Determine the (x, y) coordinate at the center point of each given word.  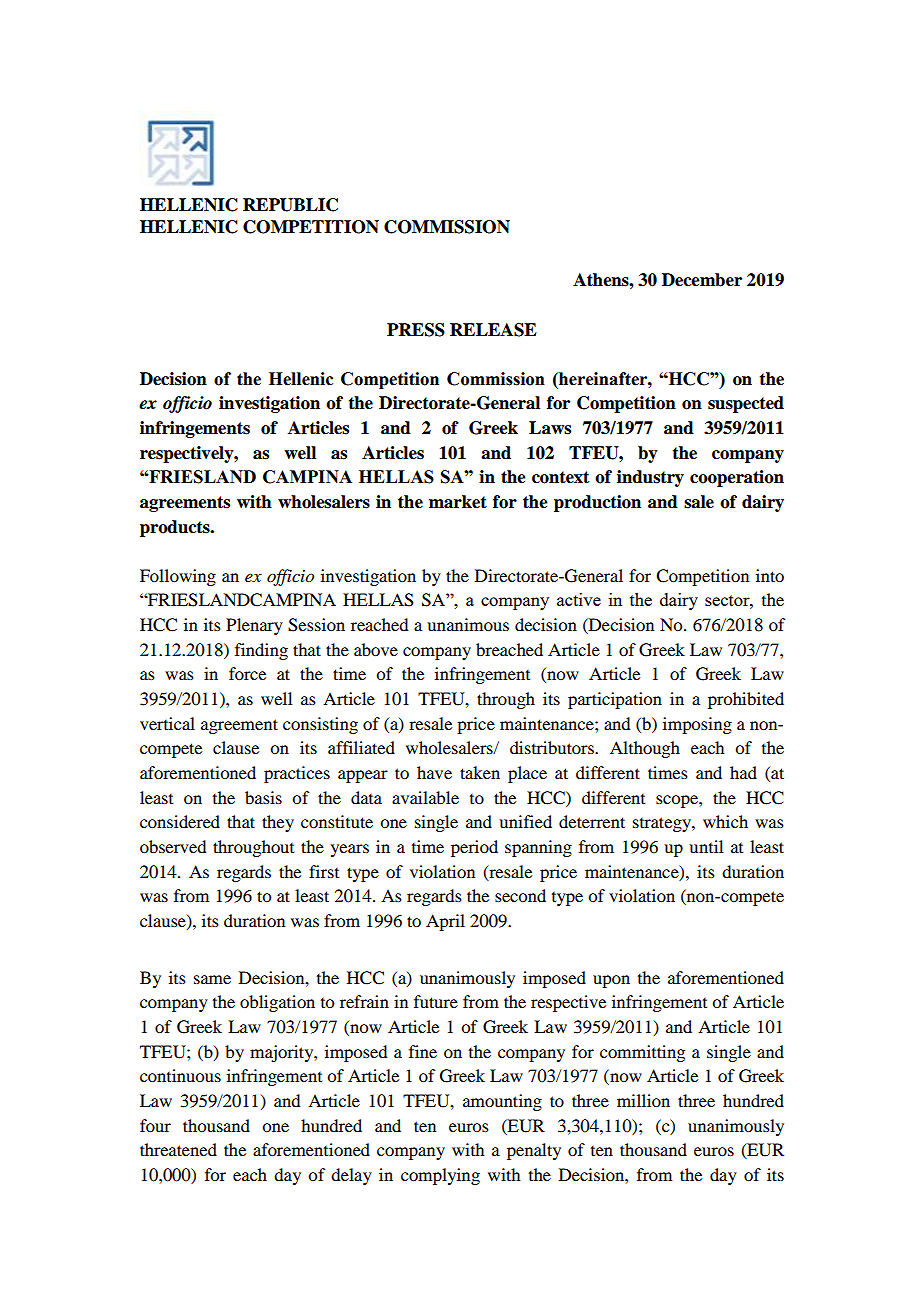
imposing (697, 725)
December (702, 280)
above (376, 649)
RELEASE (493, 330)
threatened (178, 1149)
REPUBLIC (290, 205)
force (247, 673)
